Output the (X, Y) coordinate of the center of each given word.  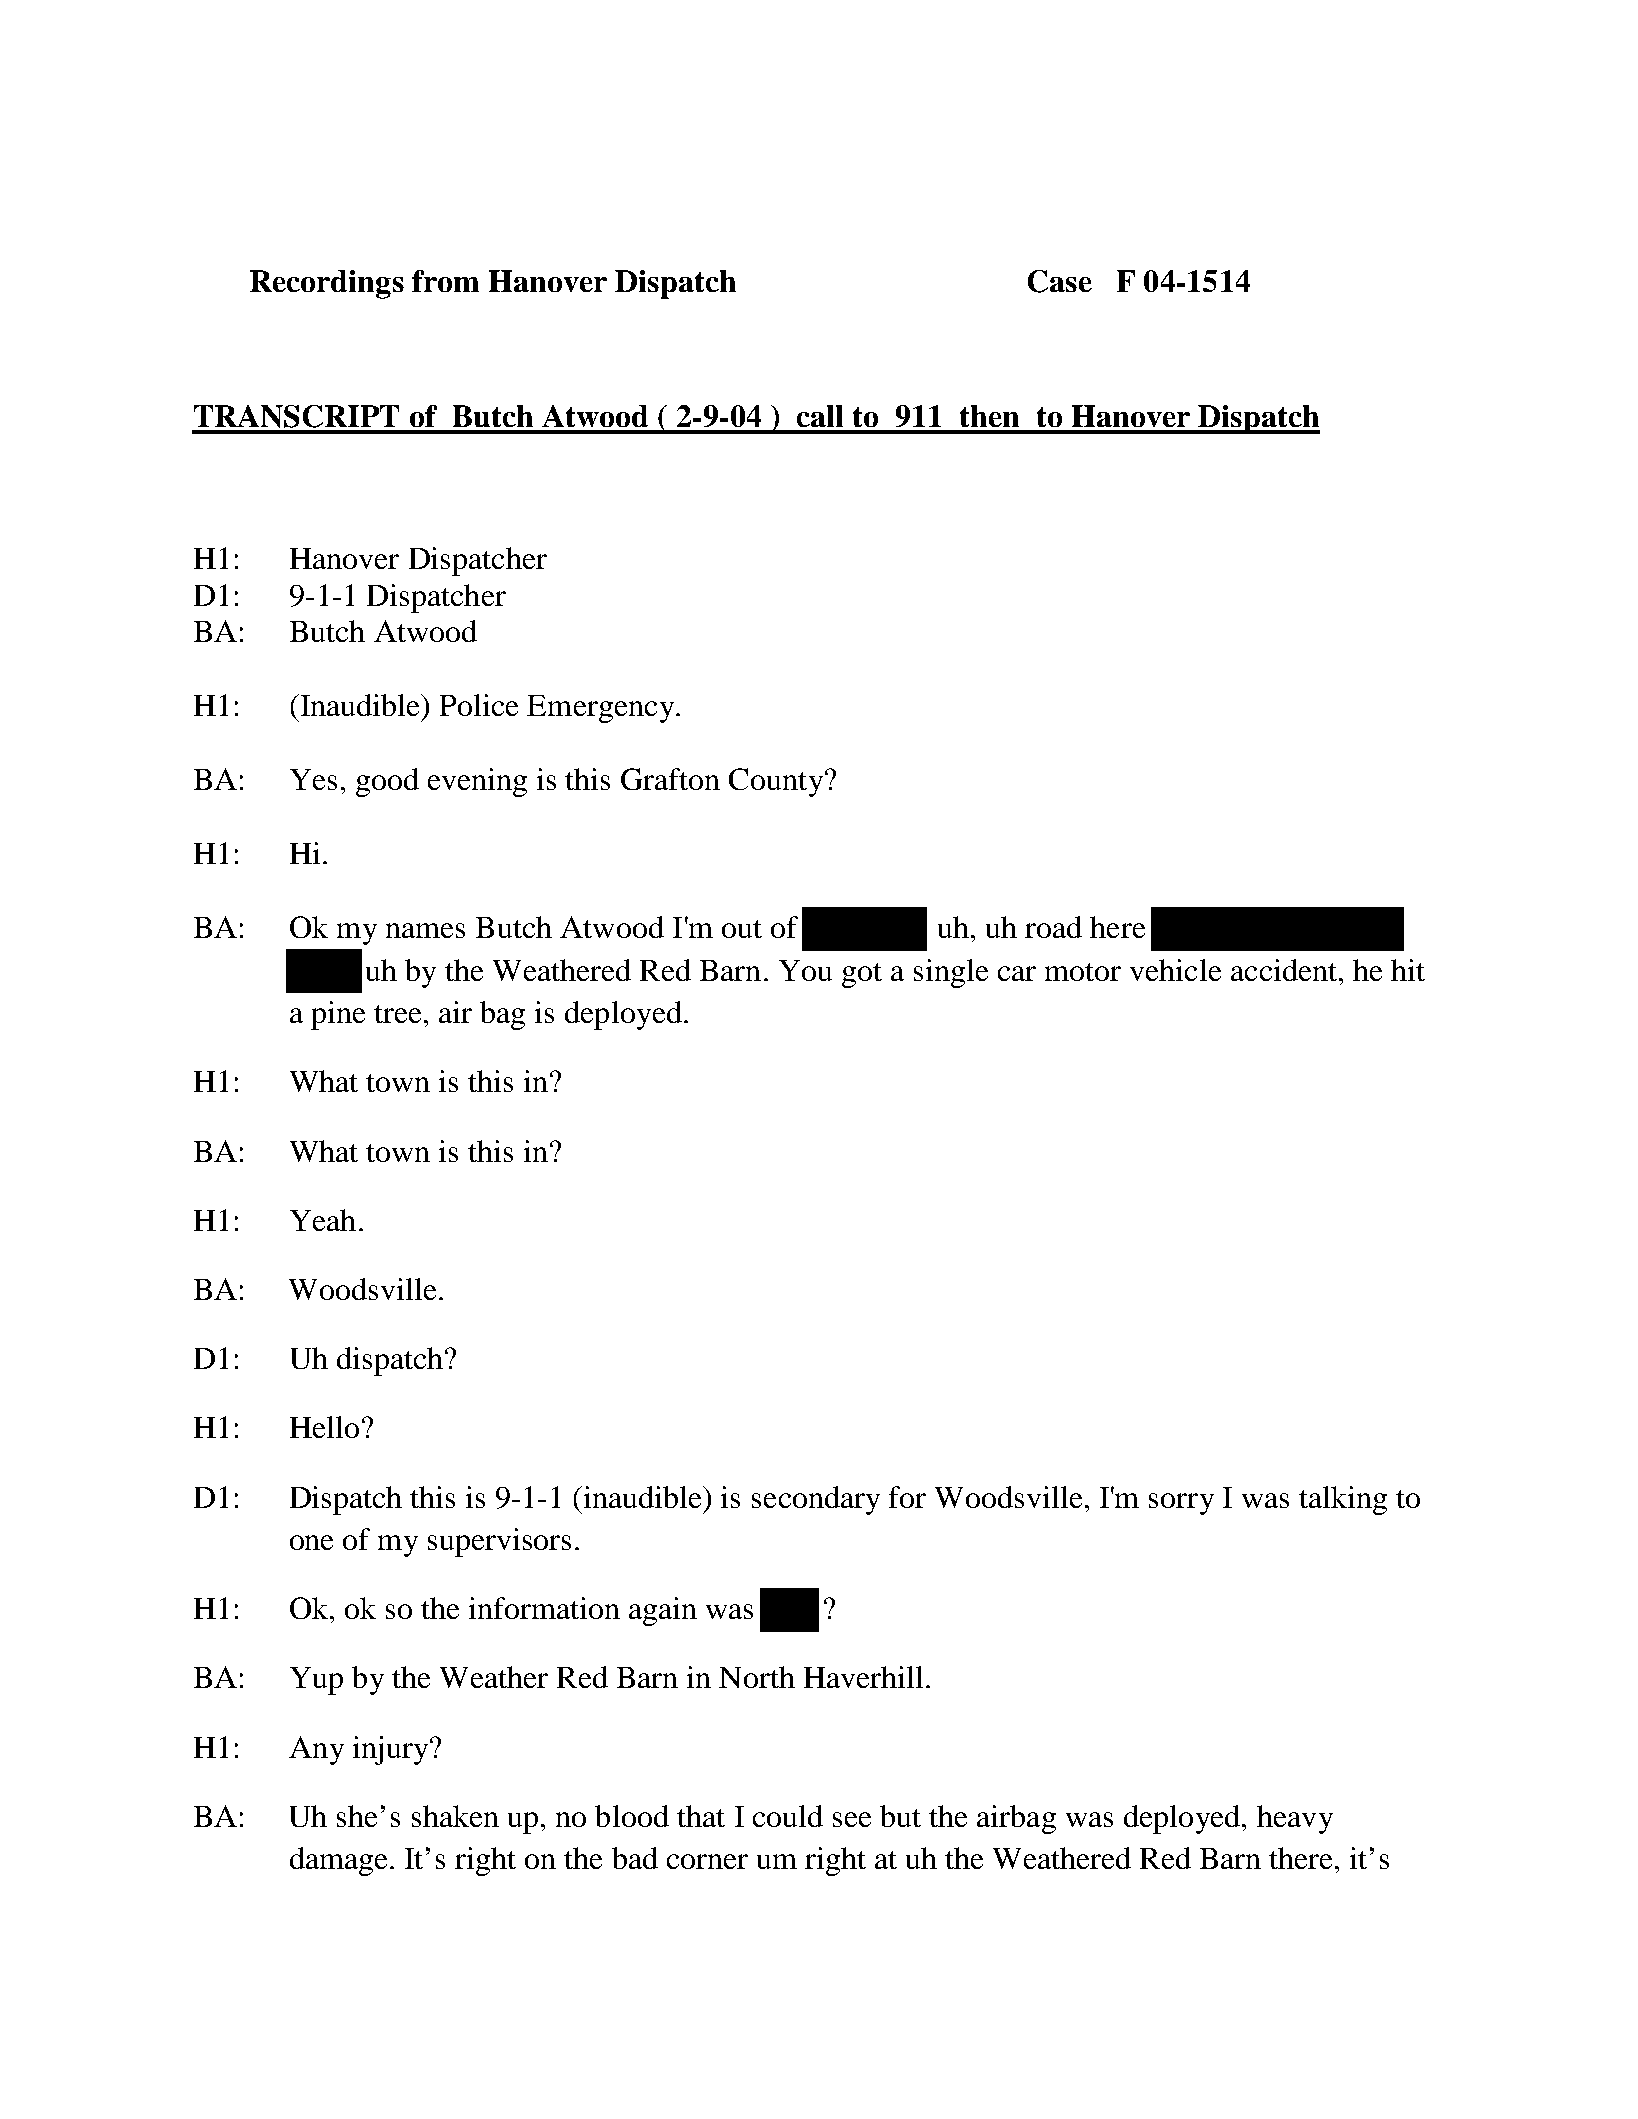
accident (1284, 970)
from (445, 281)
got (862, 975)
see (852, 1819)
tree (397, 1014)
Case (1060, 281)
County (776, 782)
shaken (455, 1816)
